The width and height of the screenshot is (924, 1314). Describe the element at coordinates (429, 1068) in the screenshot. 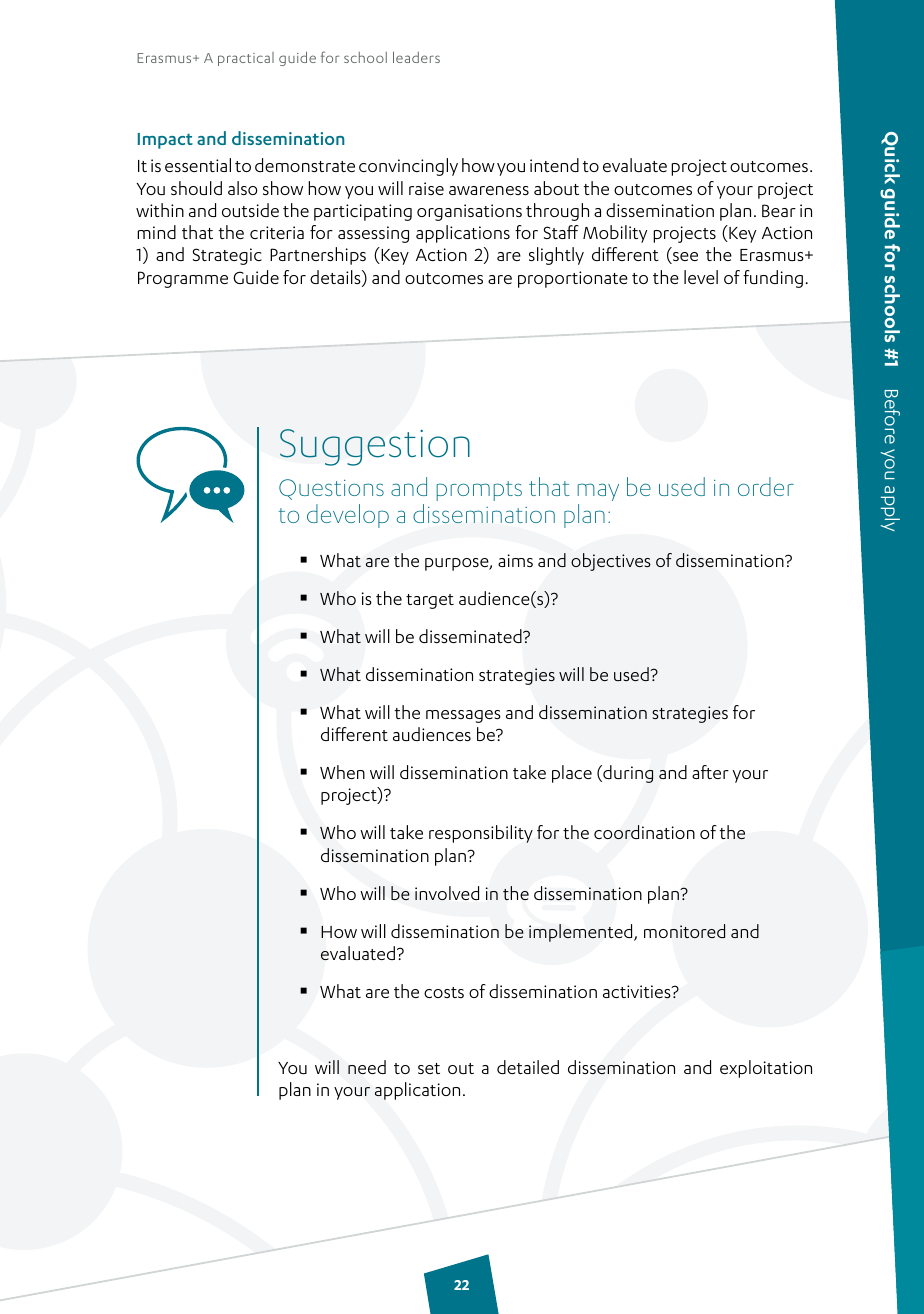

I see `set` at that location.
